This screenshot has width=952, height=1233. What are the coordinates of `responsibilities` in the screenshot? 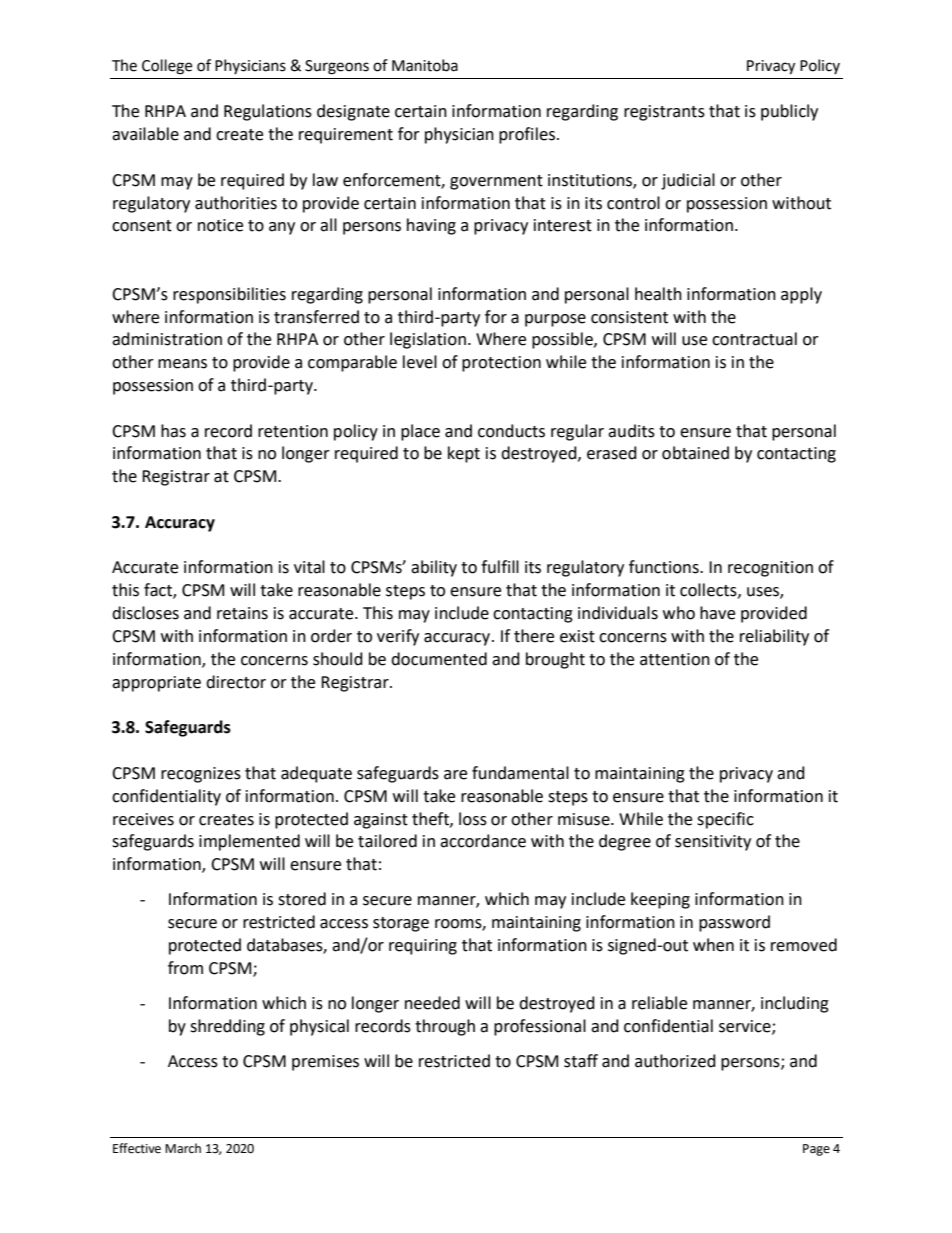 It's located at (229, 295).
